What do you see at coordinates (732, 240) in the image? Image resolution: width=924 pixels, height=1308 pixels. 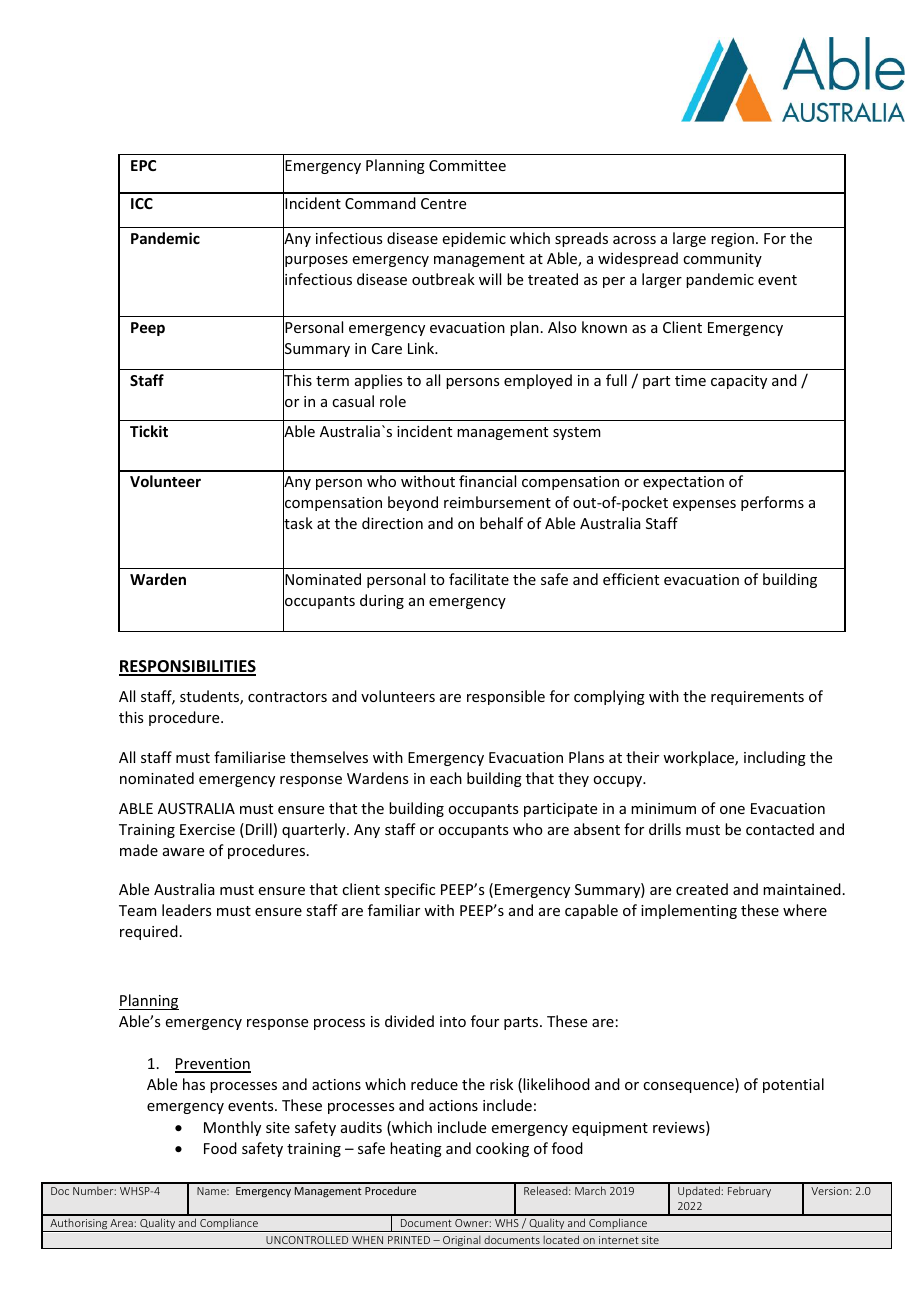 I see `region` at bounding box center [732, 240].
